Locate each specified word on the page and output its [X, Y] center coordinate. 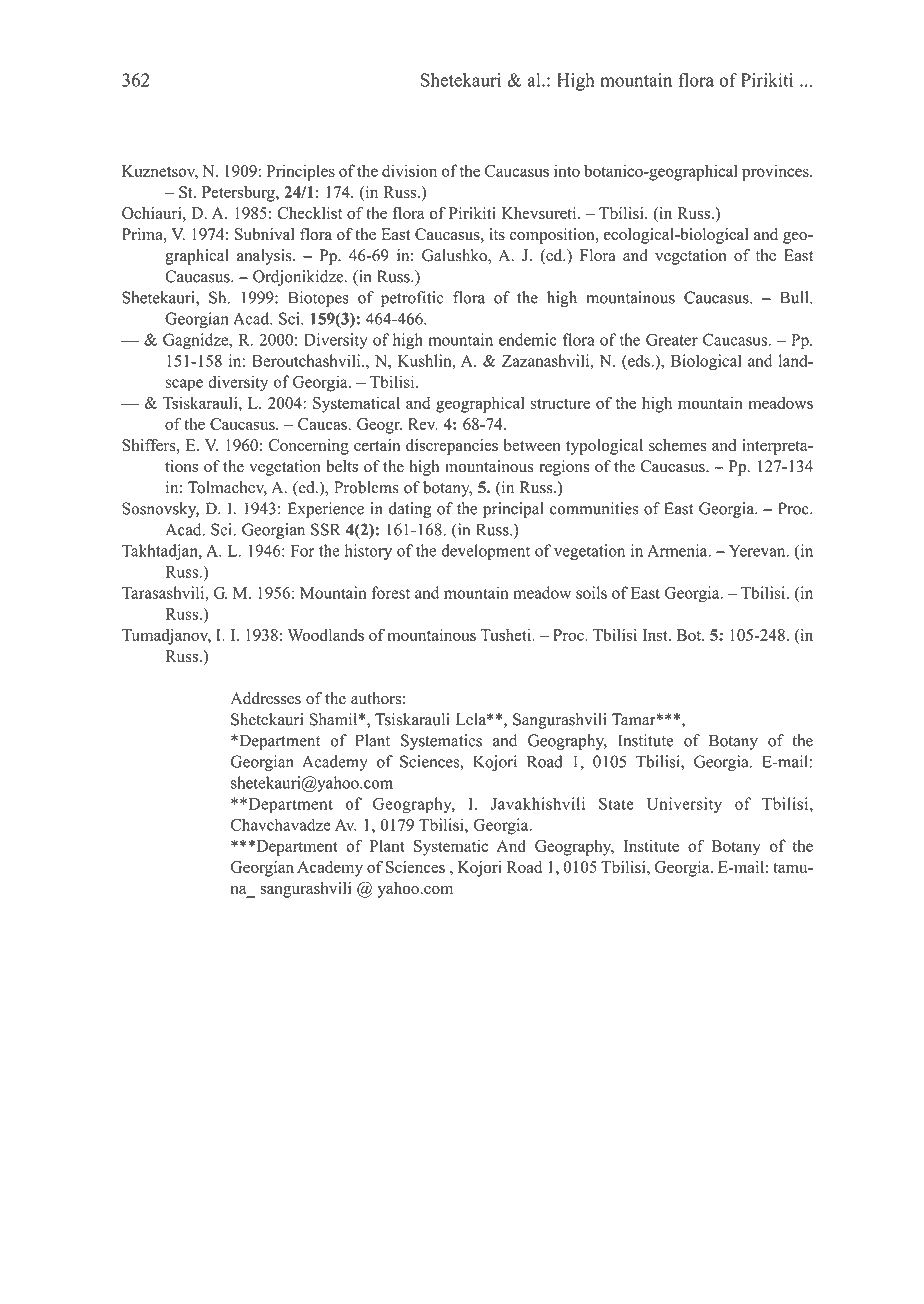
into [567, 170]
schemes [677, 445]
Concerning [309, 447]
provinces [776, 172]
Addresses [265, 698]
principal [513, 510]
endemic [528, 339]
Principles [300, 172]
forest [391, 592]
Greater [672, 339]
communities [594, 508]
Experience [326, 510]
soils [591, 592]
